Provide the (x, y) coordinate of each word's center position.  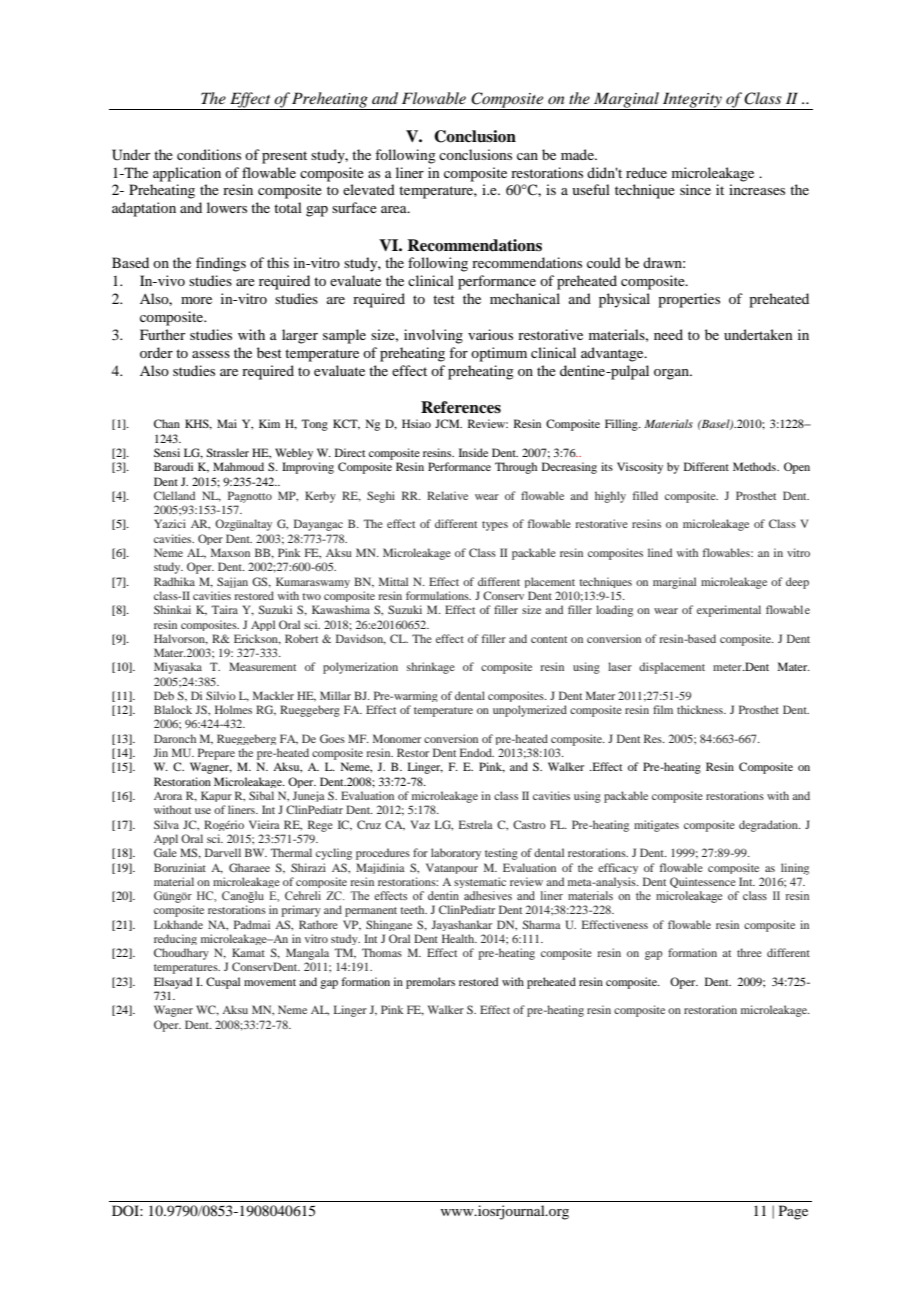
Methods (755, 466)
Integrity (692, 101)
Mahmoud (238, 466)
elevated (369, 189)
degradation (769, 826)
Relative (447, 495)
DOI (126, 1210)
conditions (209, 154)
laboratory (456, 854)
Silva (166, 824)
